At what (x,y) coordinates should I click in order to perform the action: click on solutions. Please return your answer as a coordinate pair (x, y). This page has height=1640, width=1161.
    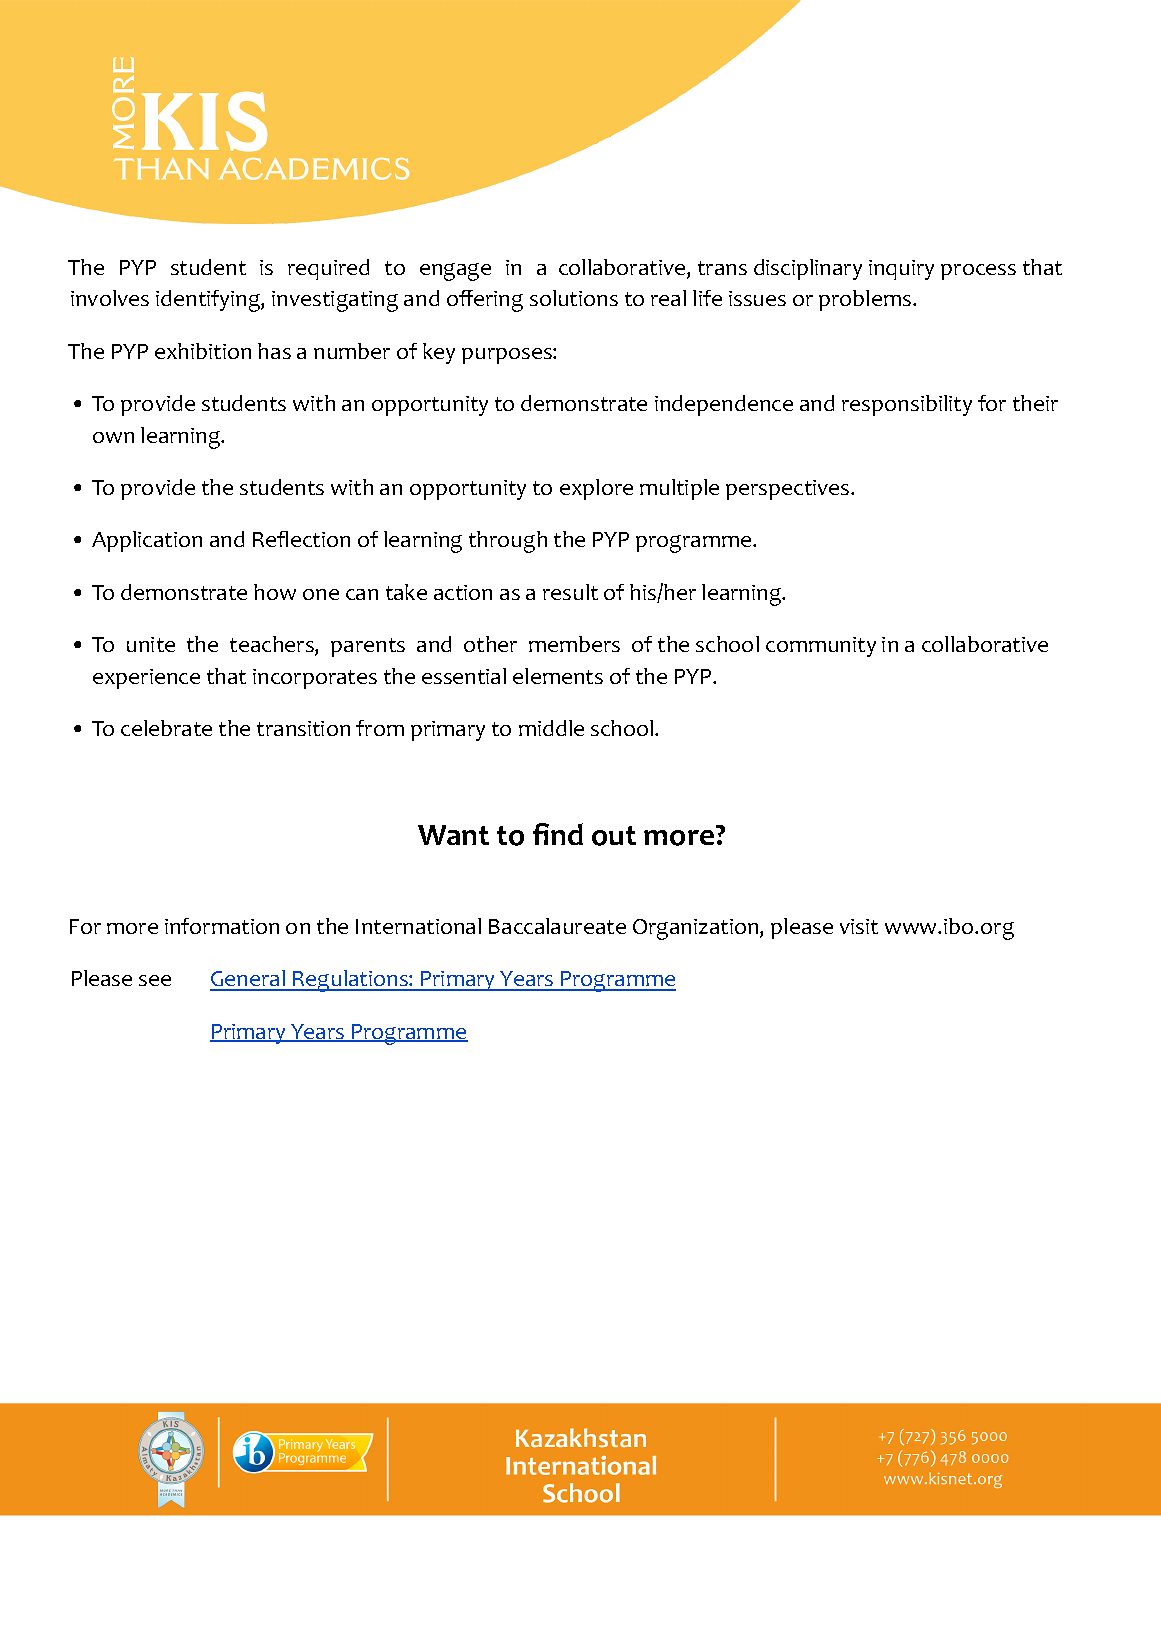
    Looking at the image, I should click on (574, 298).
